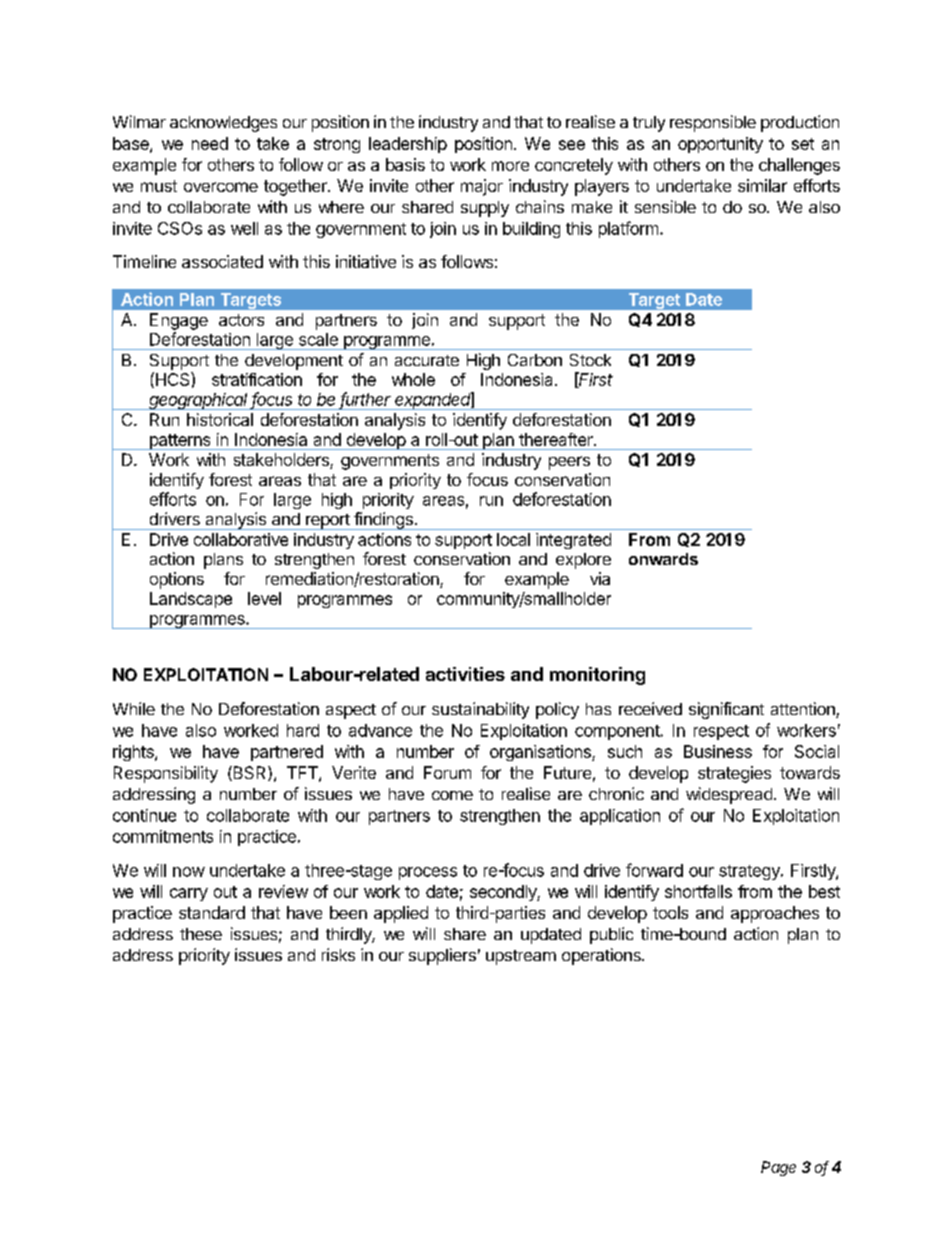  Describe the element at coordinates (465, 674) in the page. I see `activities` at that location.
